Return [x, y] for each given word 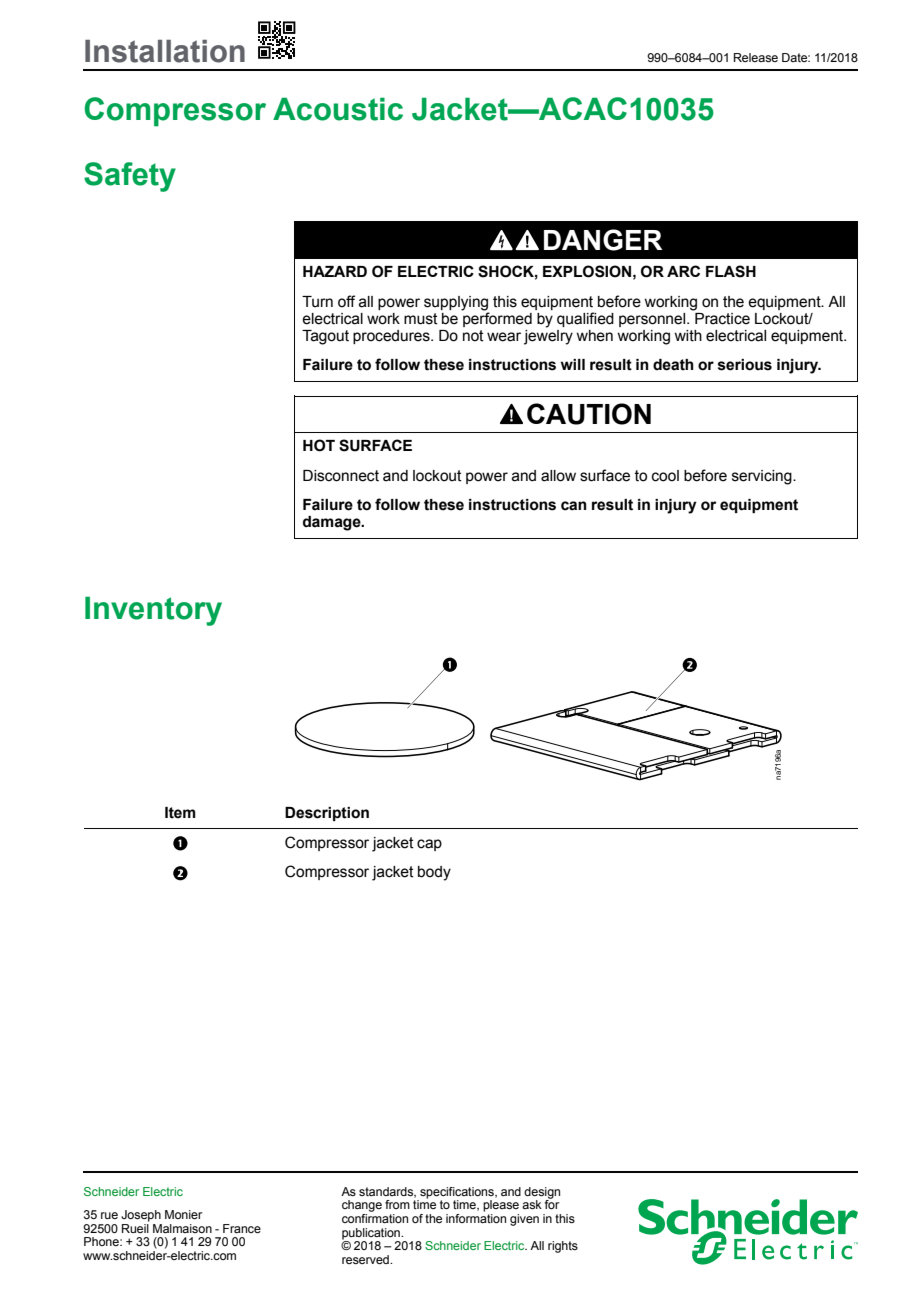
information [476, 1217]
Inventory [153, 611]
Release [756, 57]
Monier [183, 1214]
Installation [165, 51]
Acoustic [338, 109]
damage [333, 523]
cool [665, 476]
